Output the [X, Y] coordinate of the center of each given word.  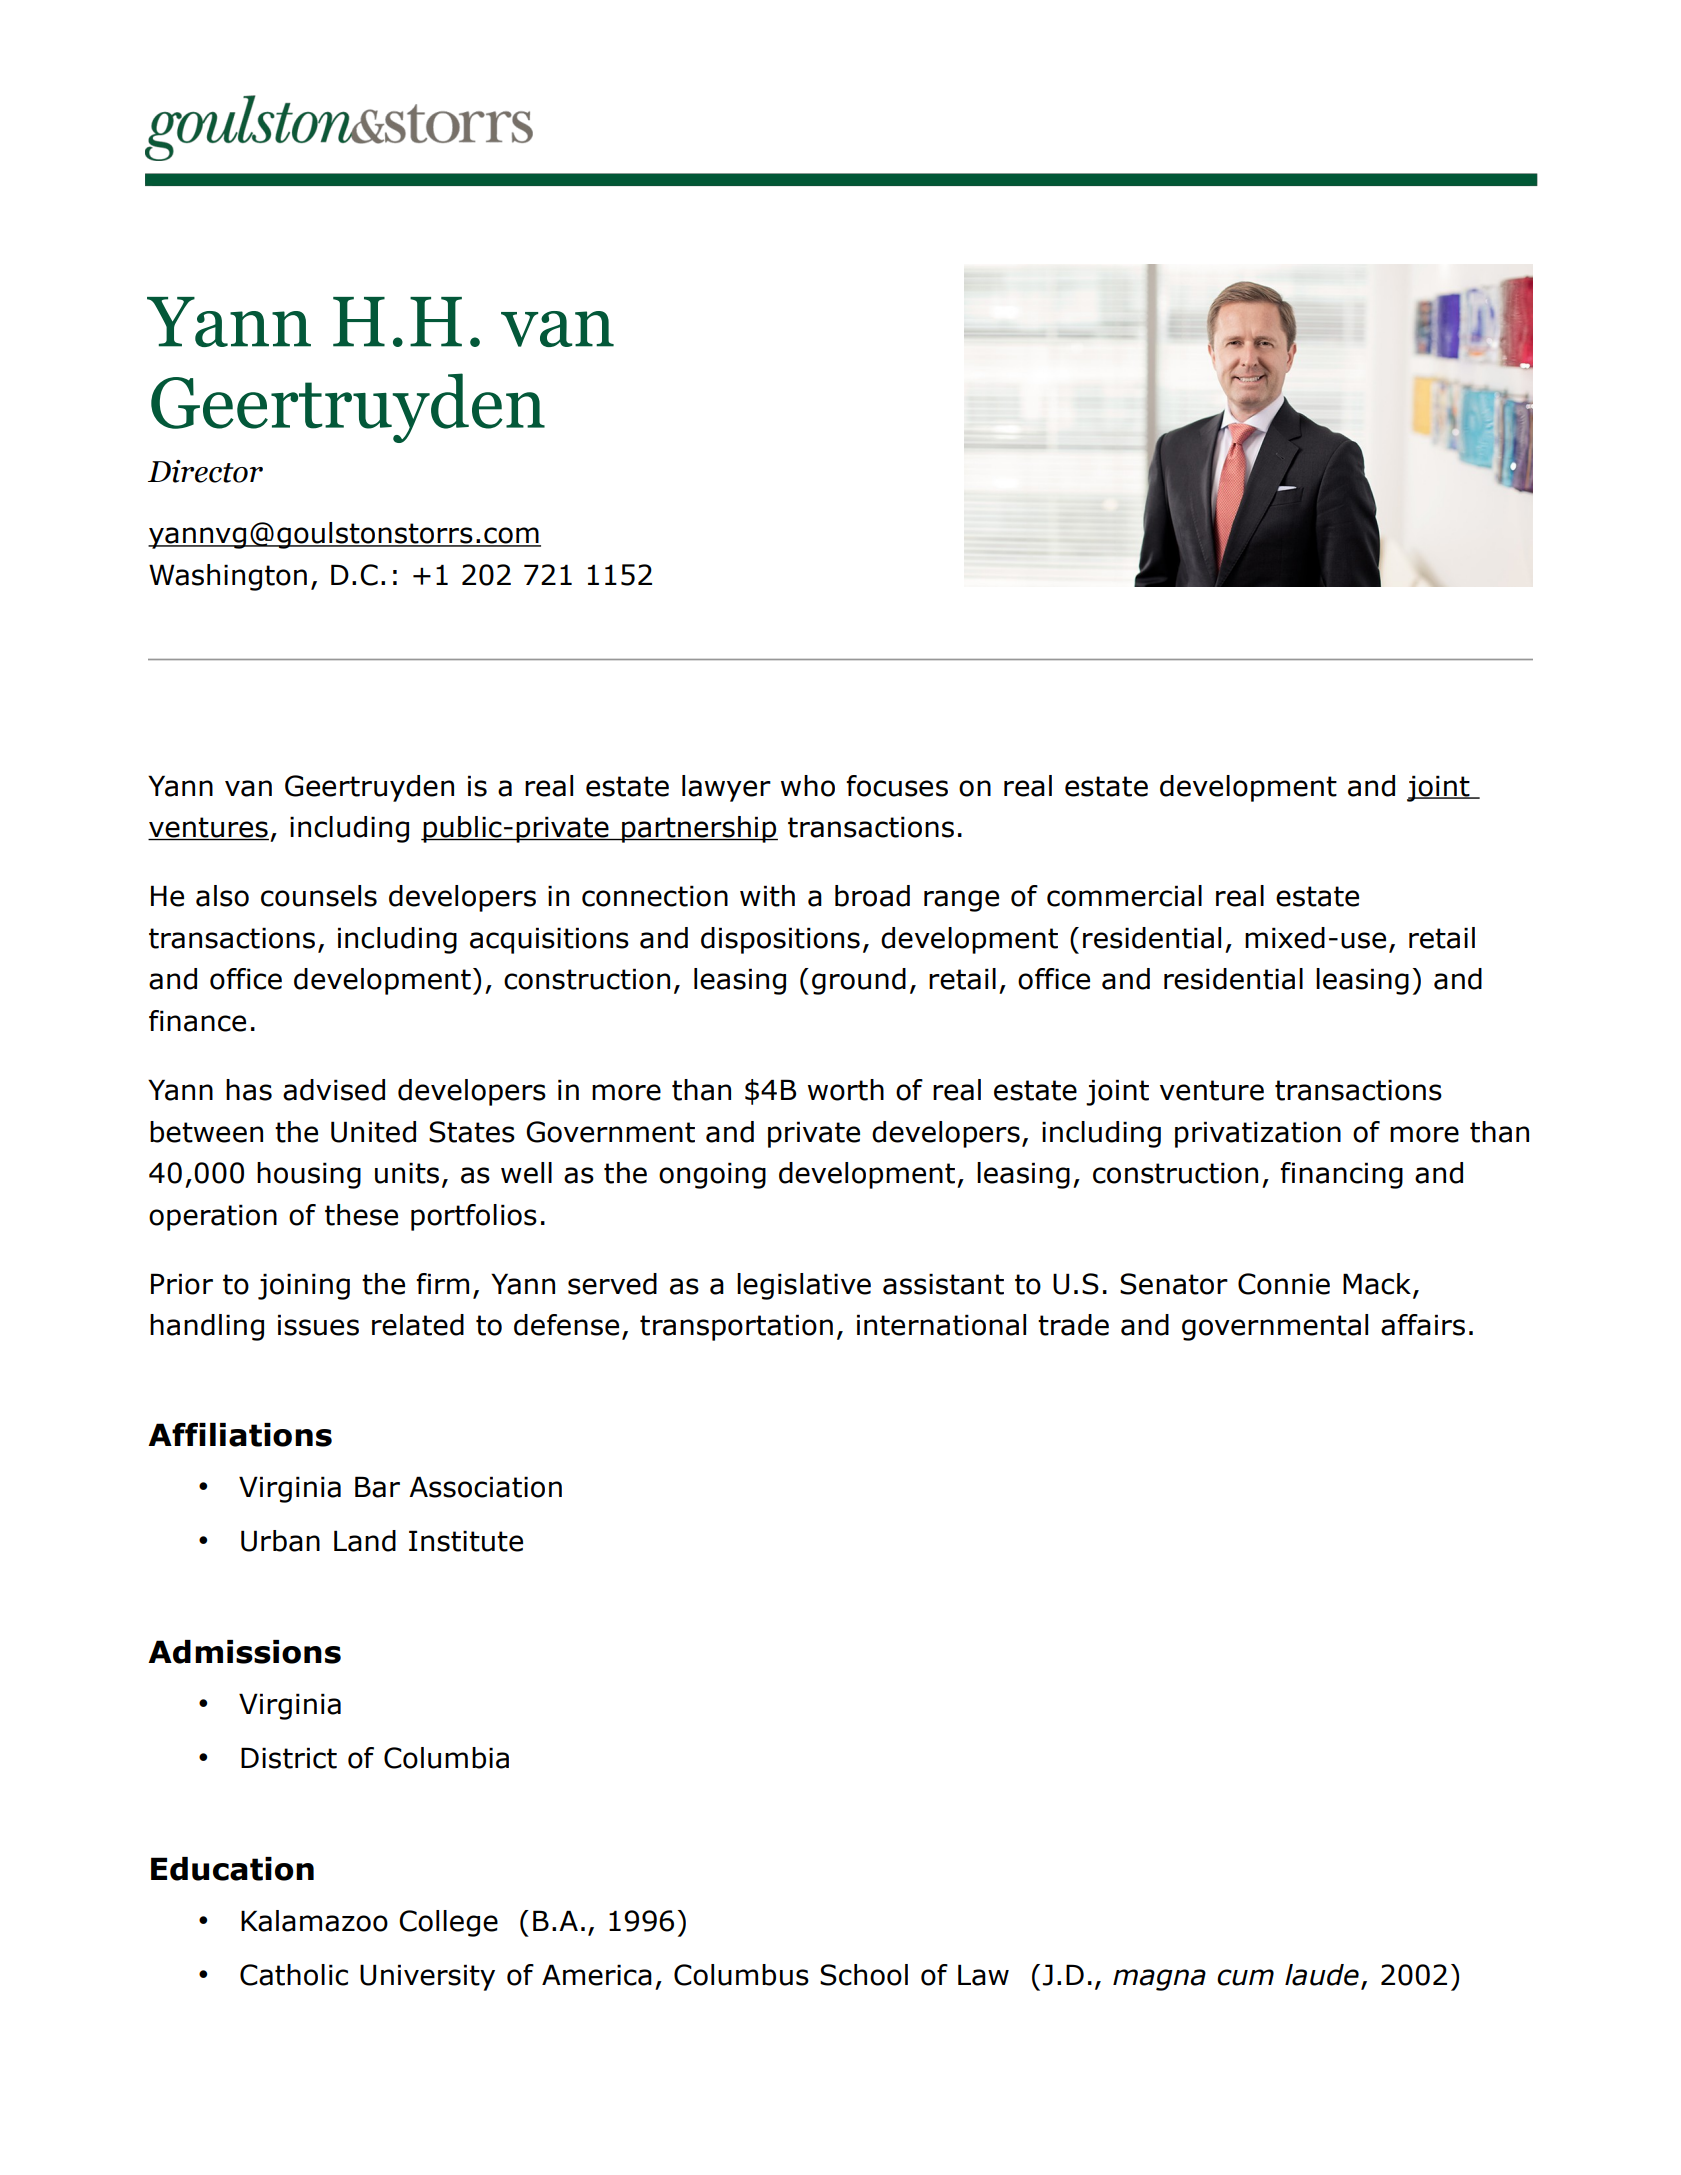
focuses [897, 786]
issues [318, 1325]
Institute [466, 1541]
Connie [1284, 1284]
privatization [1258, 1134]
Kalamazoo [314, 1921]
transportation [736, 1327]
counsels [319, 896]
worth [846, 1090]
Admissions [244, 1652]
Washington [228, 577]
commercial [1124, 896]
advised [334, 1090]
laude [1322, 1975]
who [808, 786]
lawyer [726, 788]
